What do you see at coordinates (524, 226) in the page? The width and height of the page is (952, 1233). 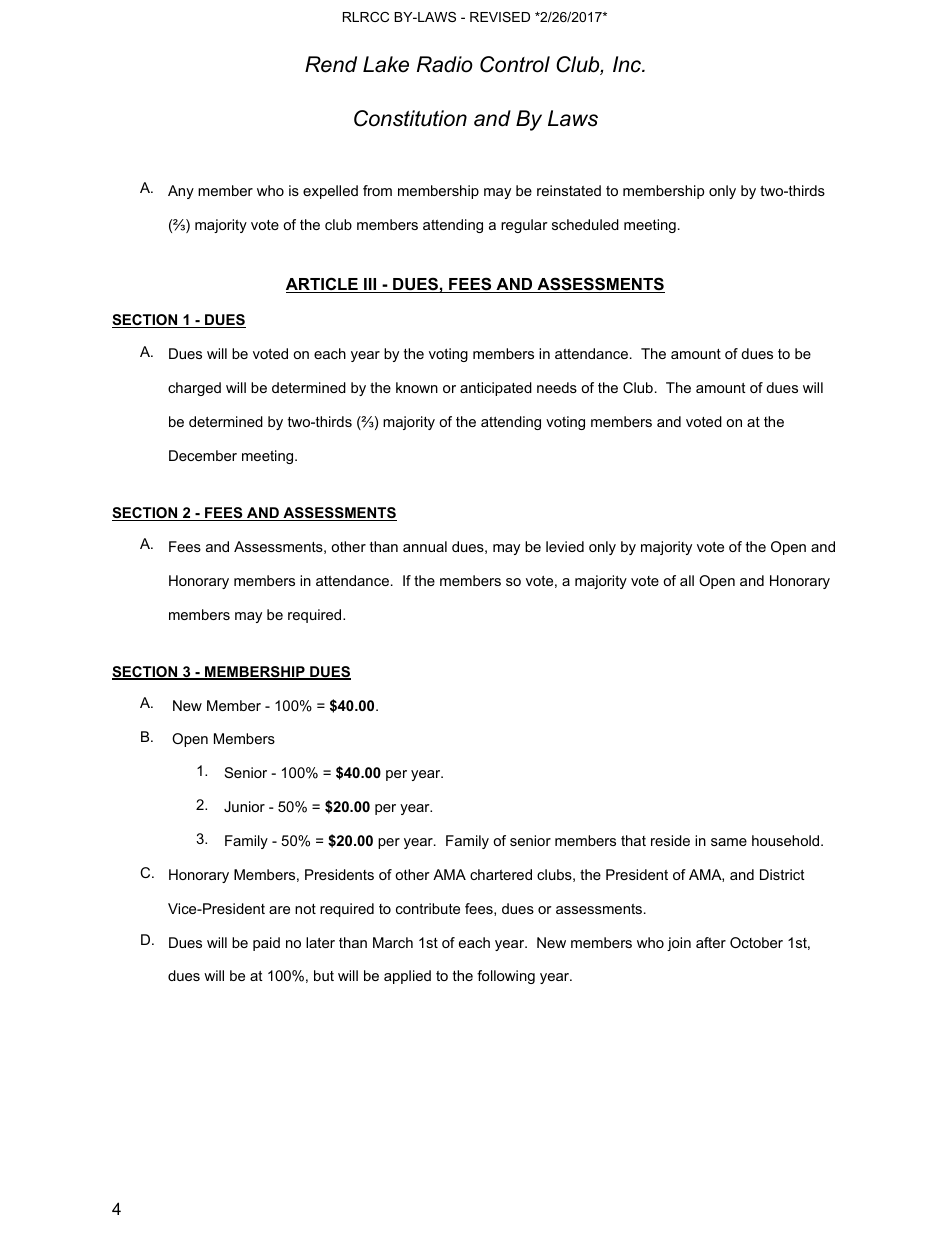 I see `regular` at bounding box center [524, 226].
